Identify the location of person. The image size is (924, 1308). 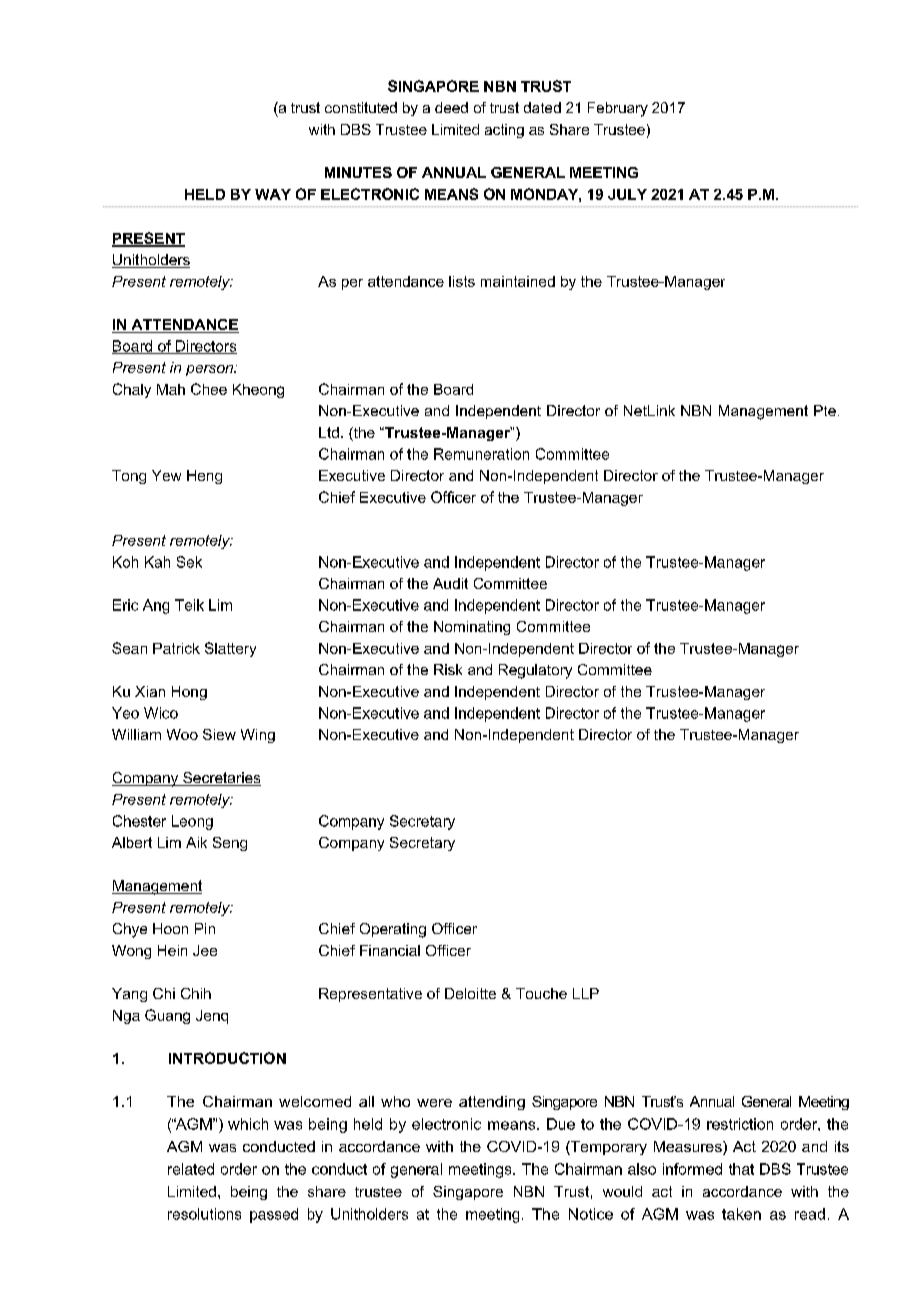
(210, 370).
